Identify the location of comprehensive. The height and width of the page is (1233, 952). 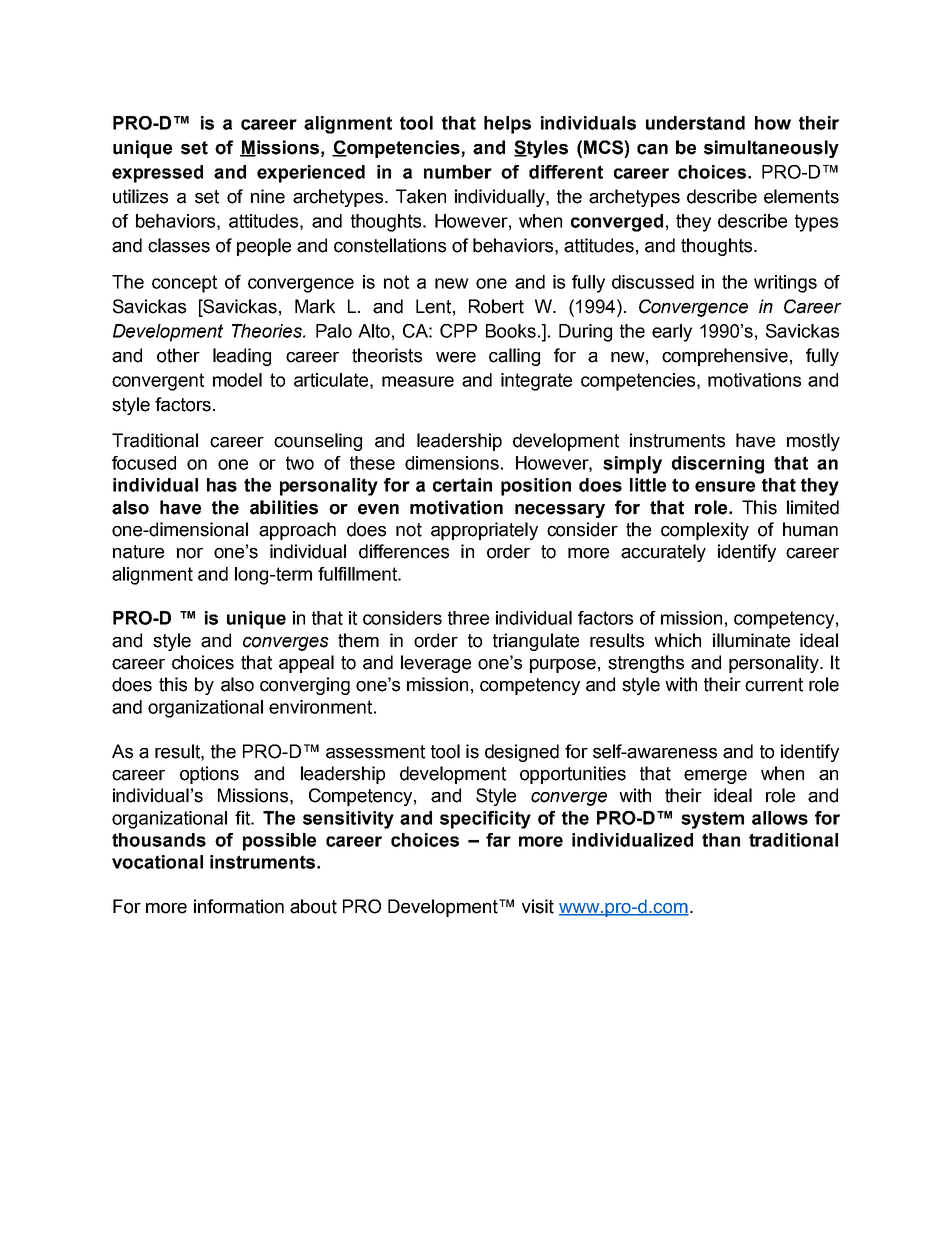
(725, 357).
